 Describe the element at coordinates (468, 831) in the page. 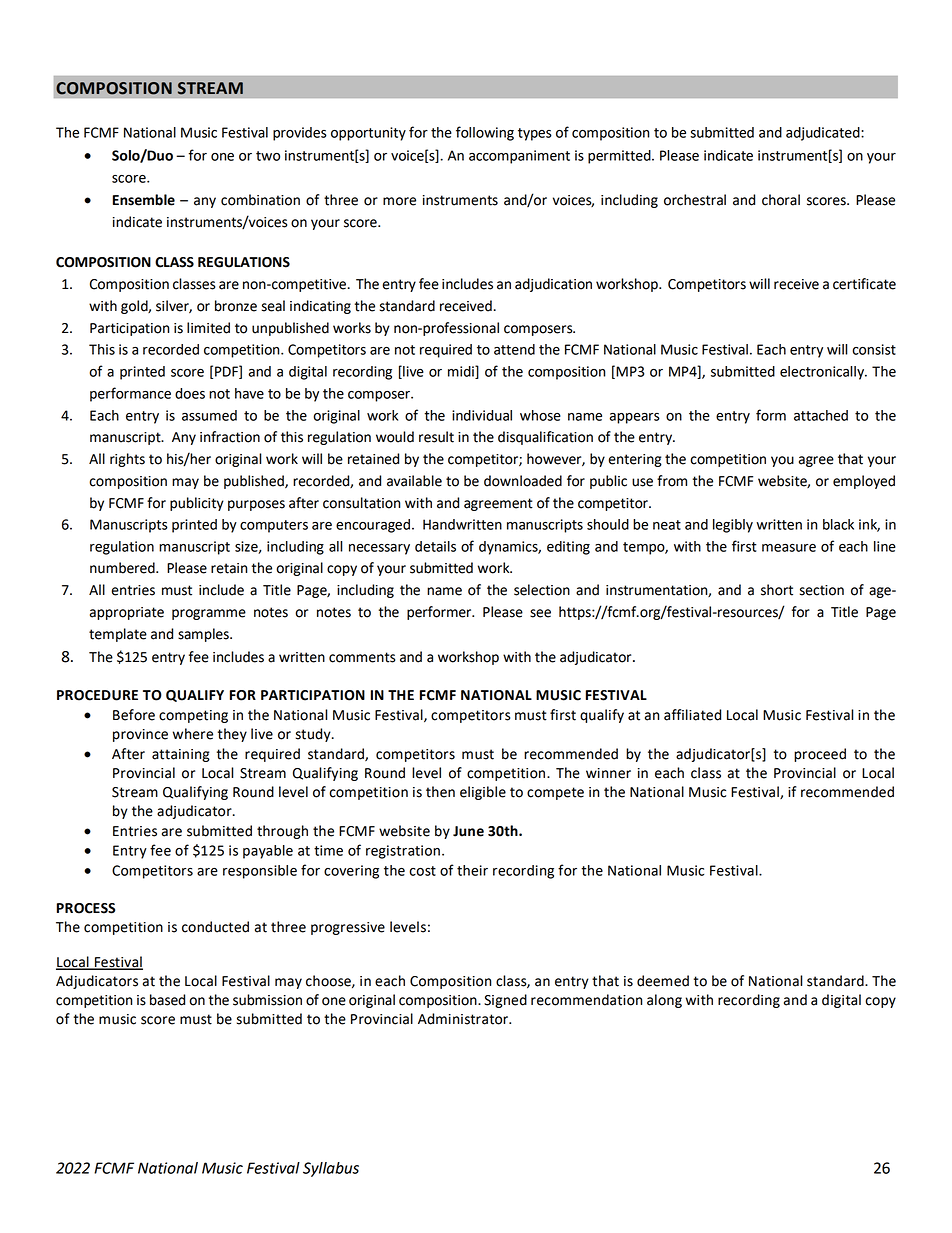

I see `June` at that location.
